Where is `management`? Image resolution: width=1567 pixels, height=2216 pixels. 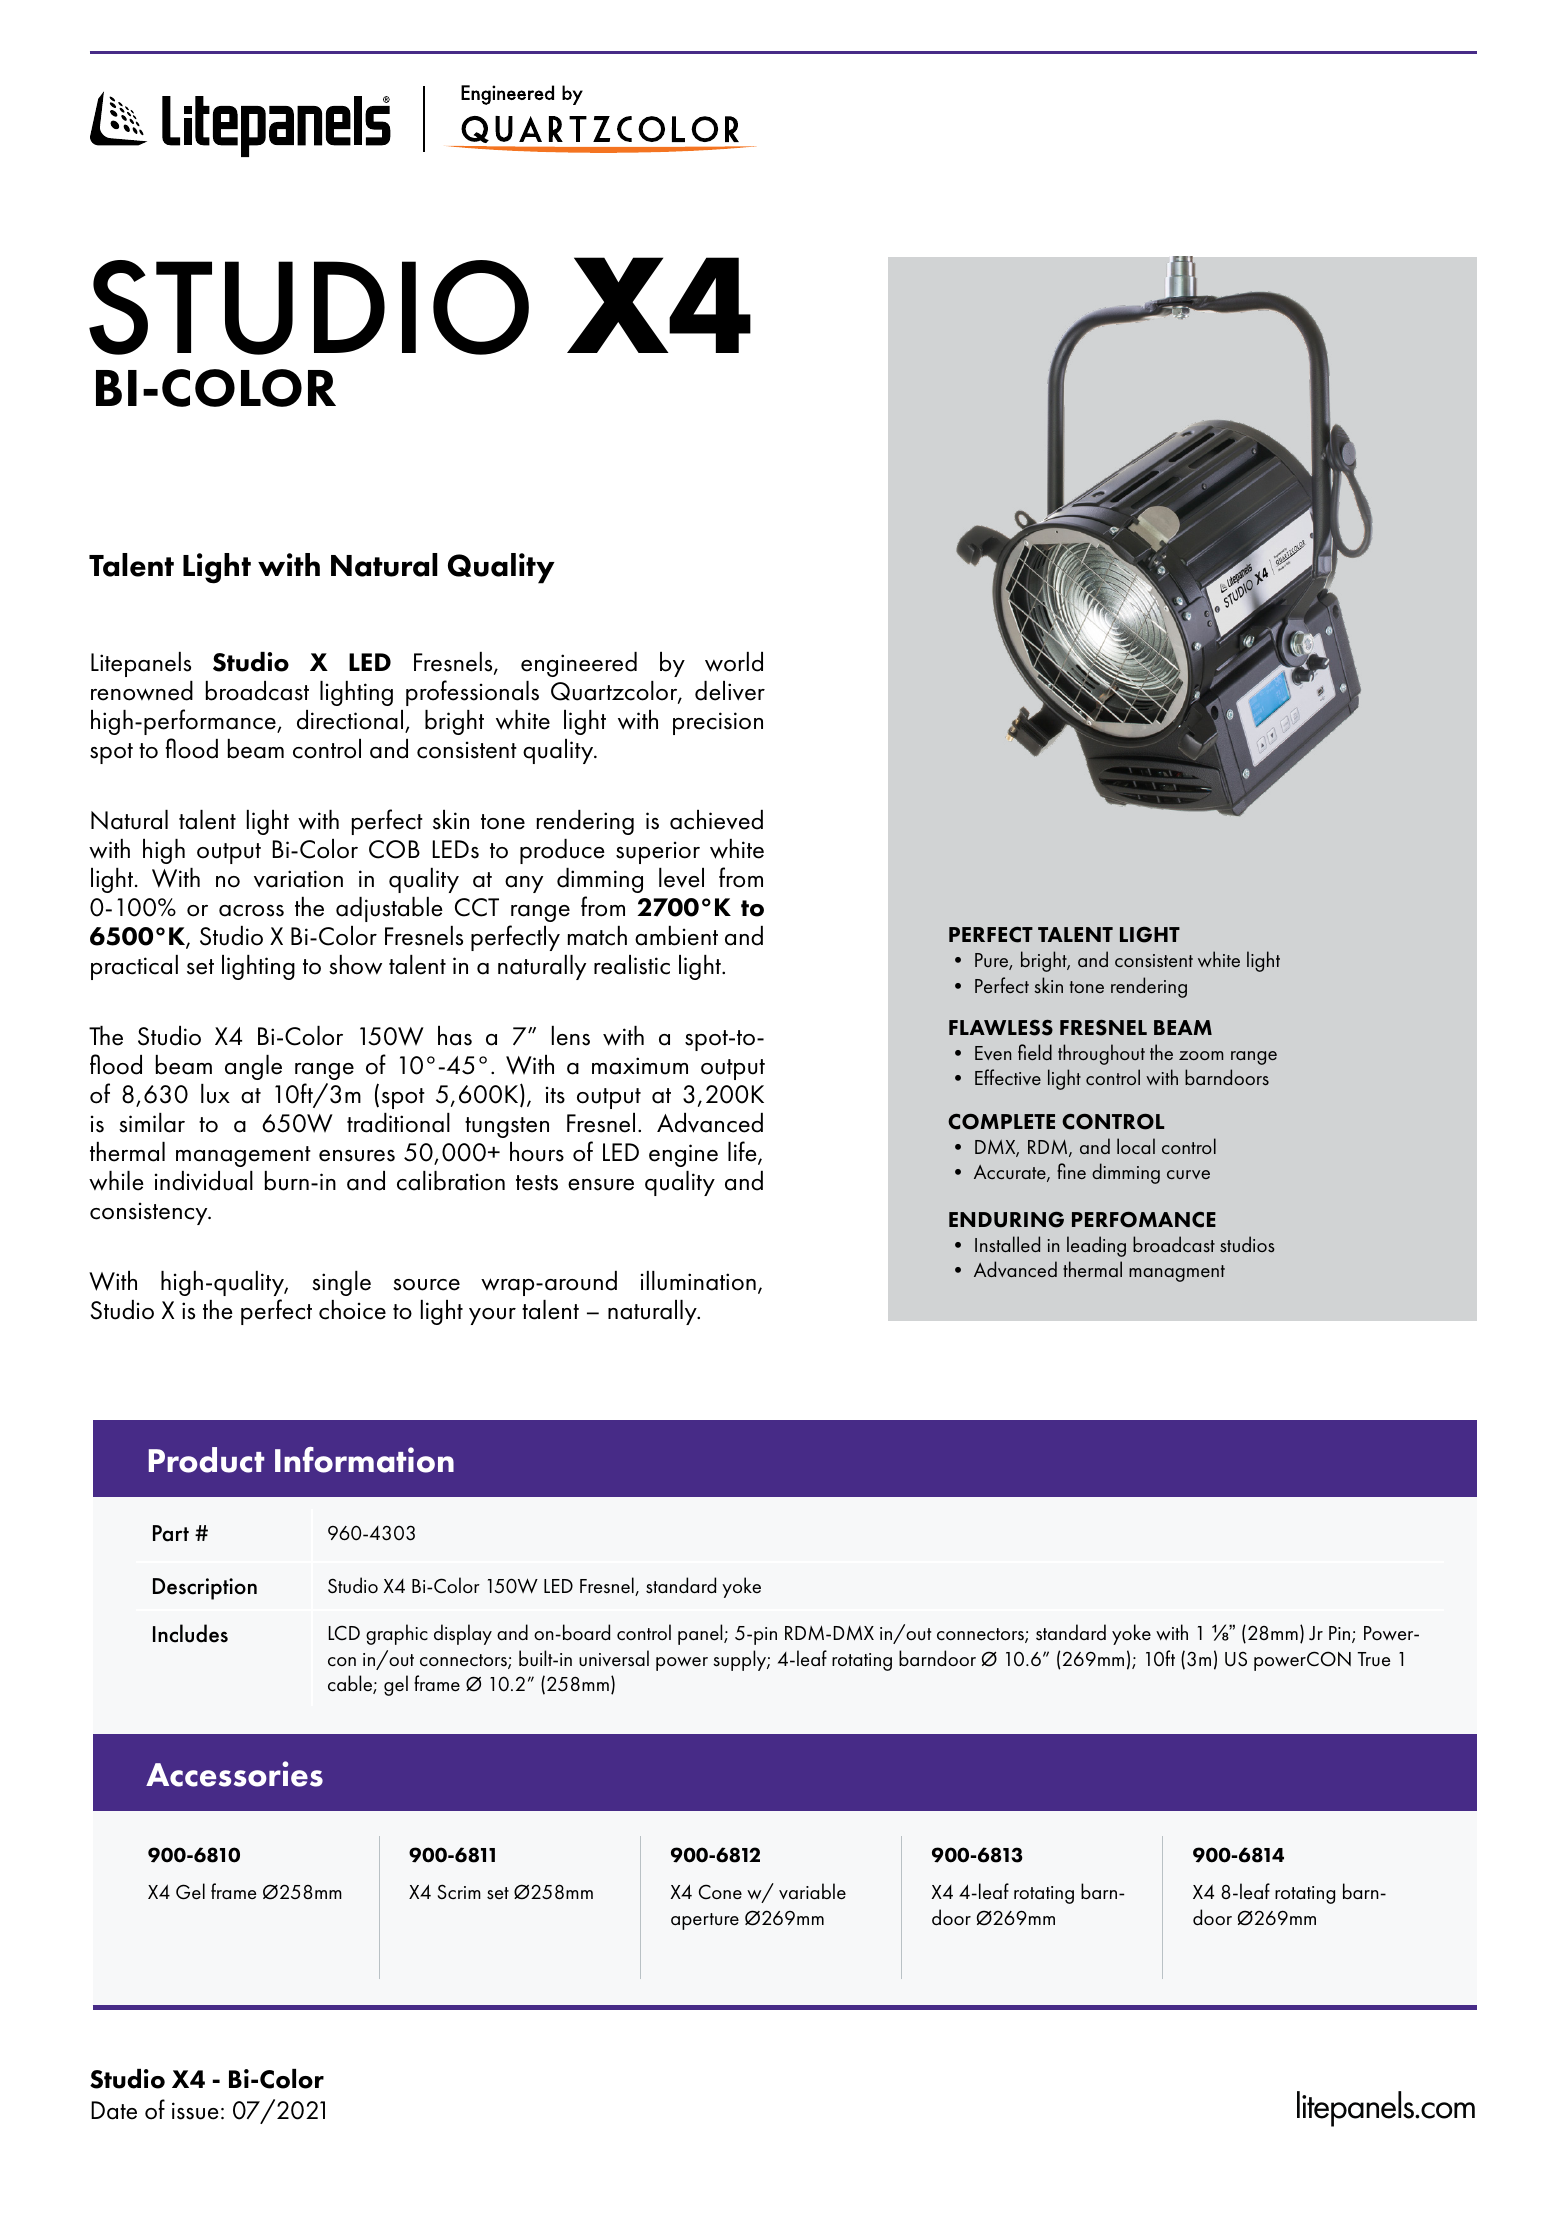 management is located at coordinates (243, 1156).
